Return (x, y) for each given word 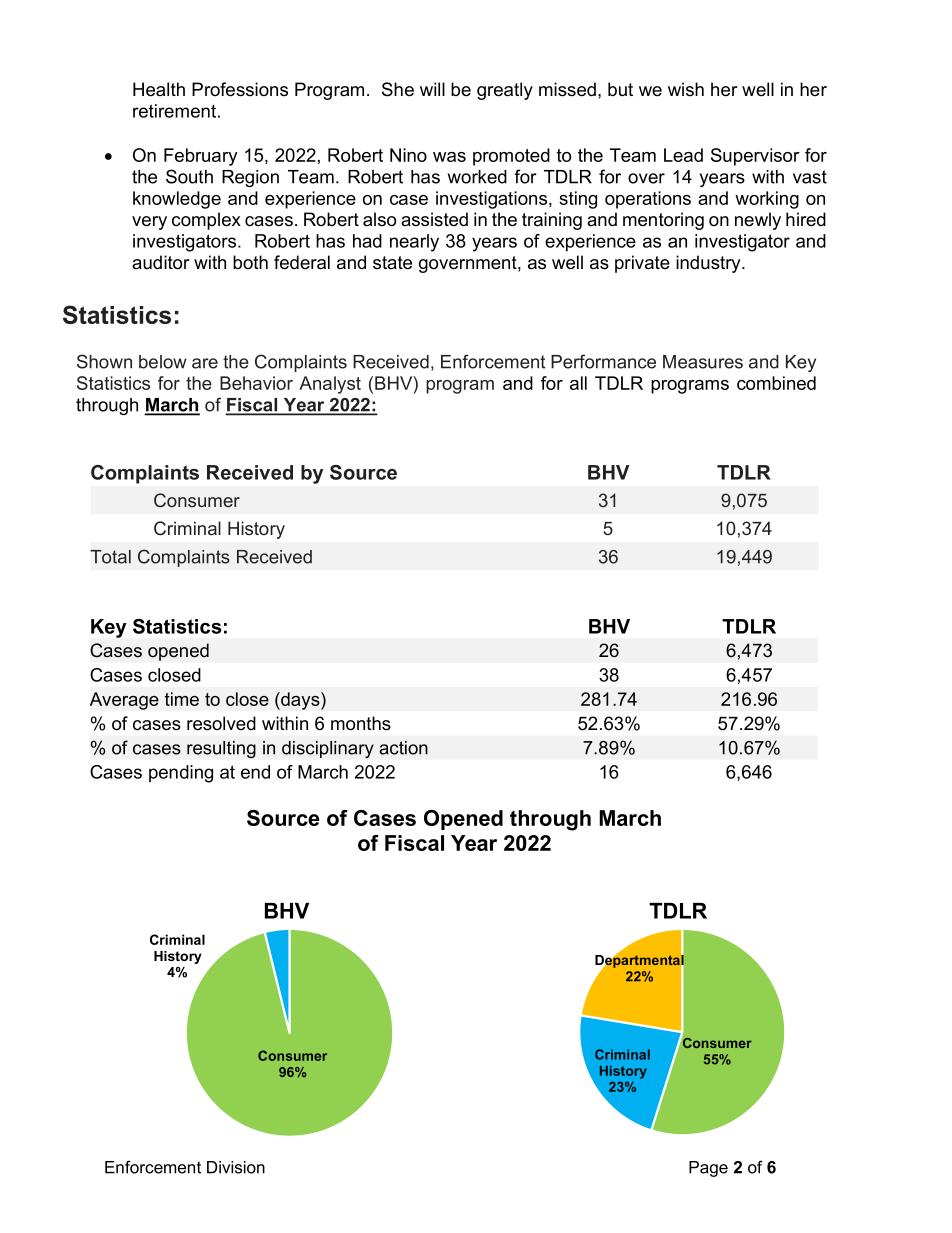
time (182, 699)
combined (776, 383)
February (201, 157)
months (361, 723)
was (449, 157)
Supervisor (755, 157)
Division (236, 1167)
